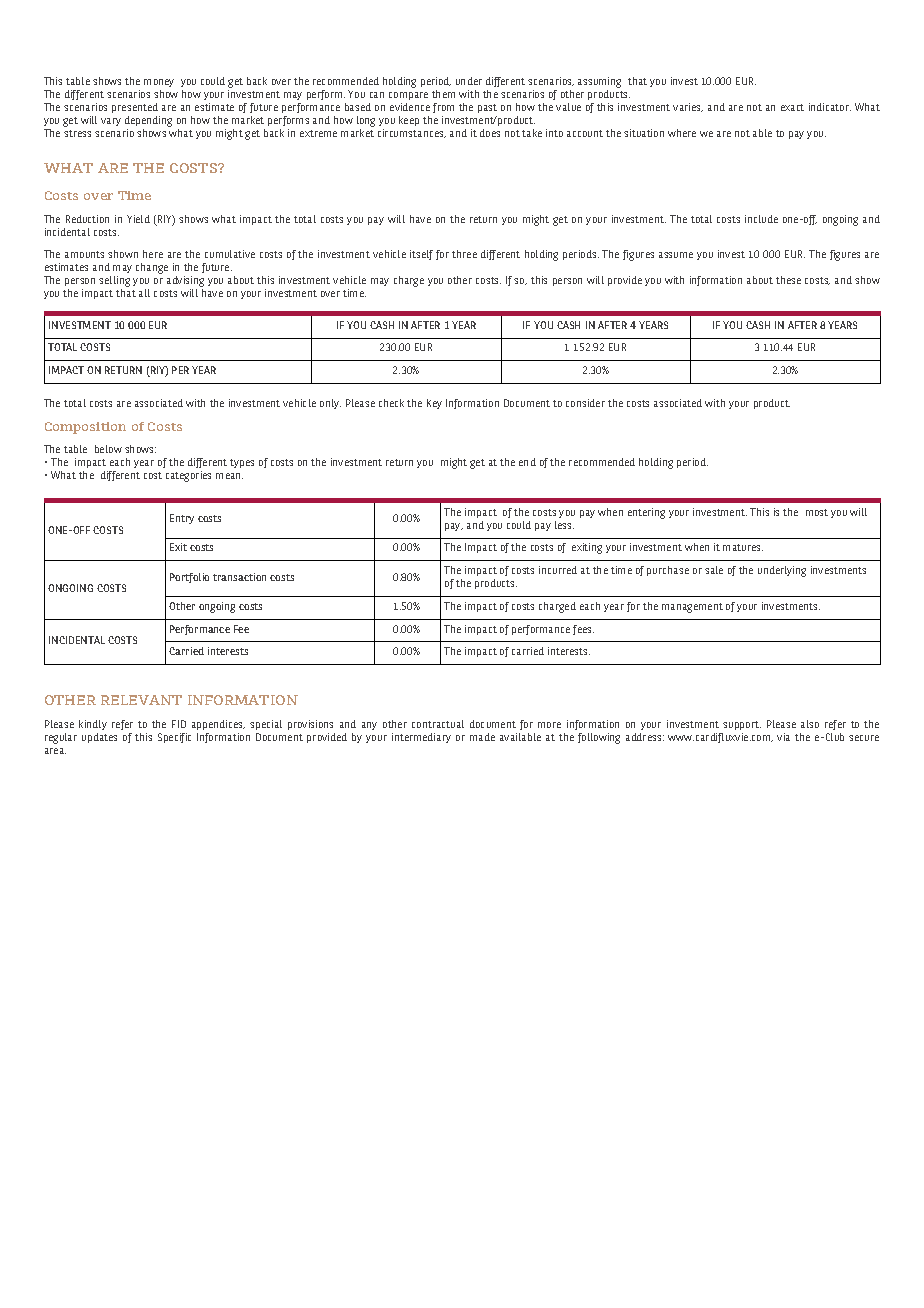 This screenshot has width=924, height=1308. I want to click on three, so click(464, 254).
